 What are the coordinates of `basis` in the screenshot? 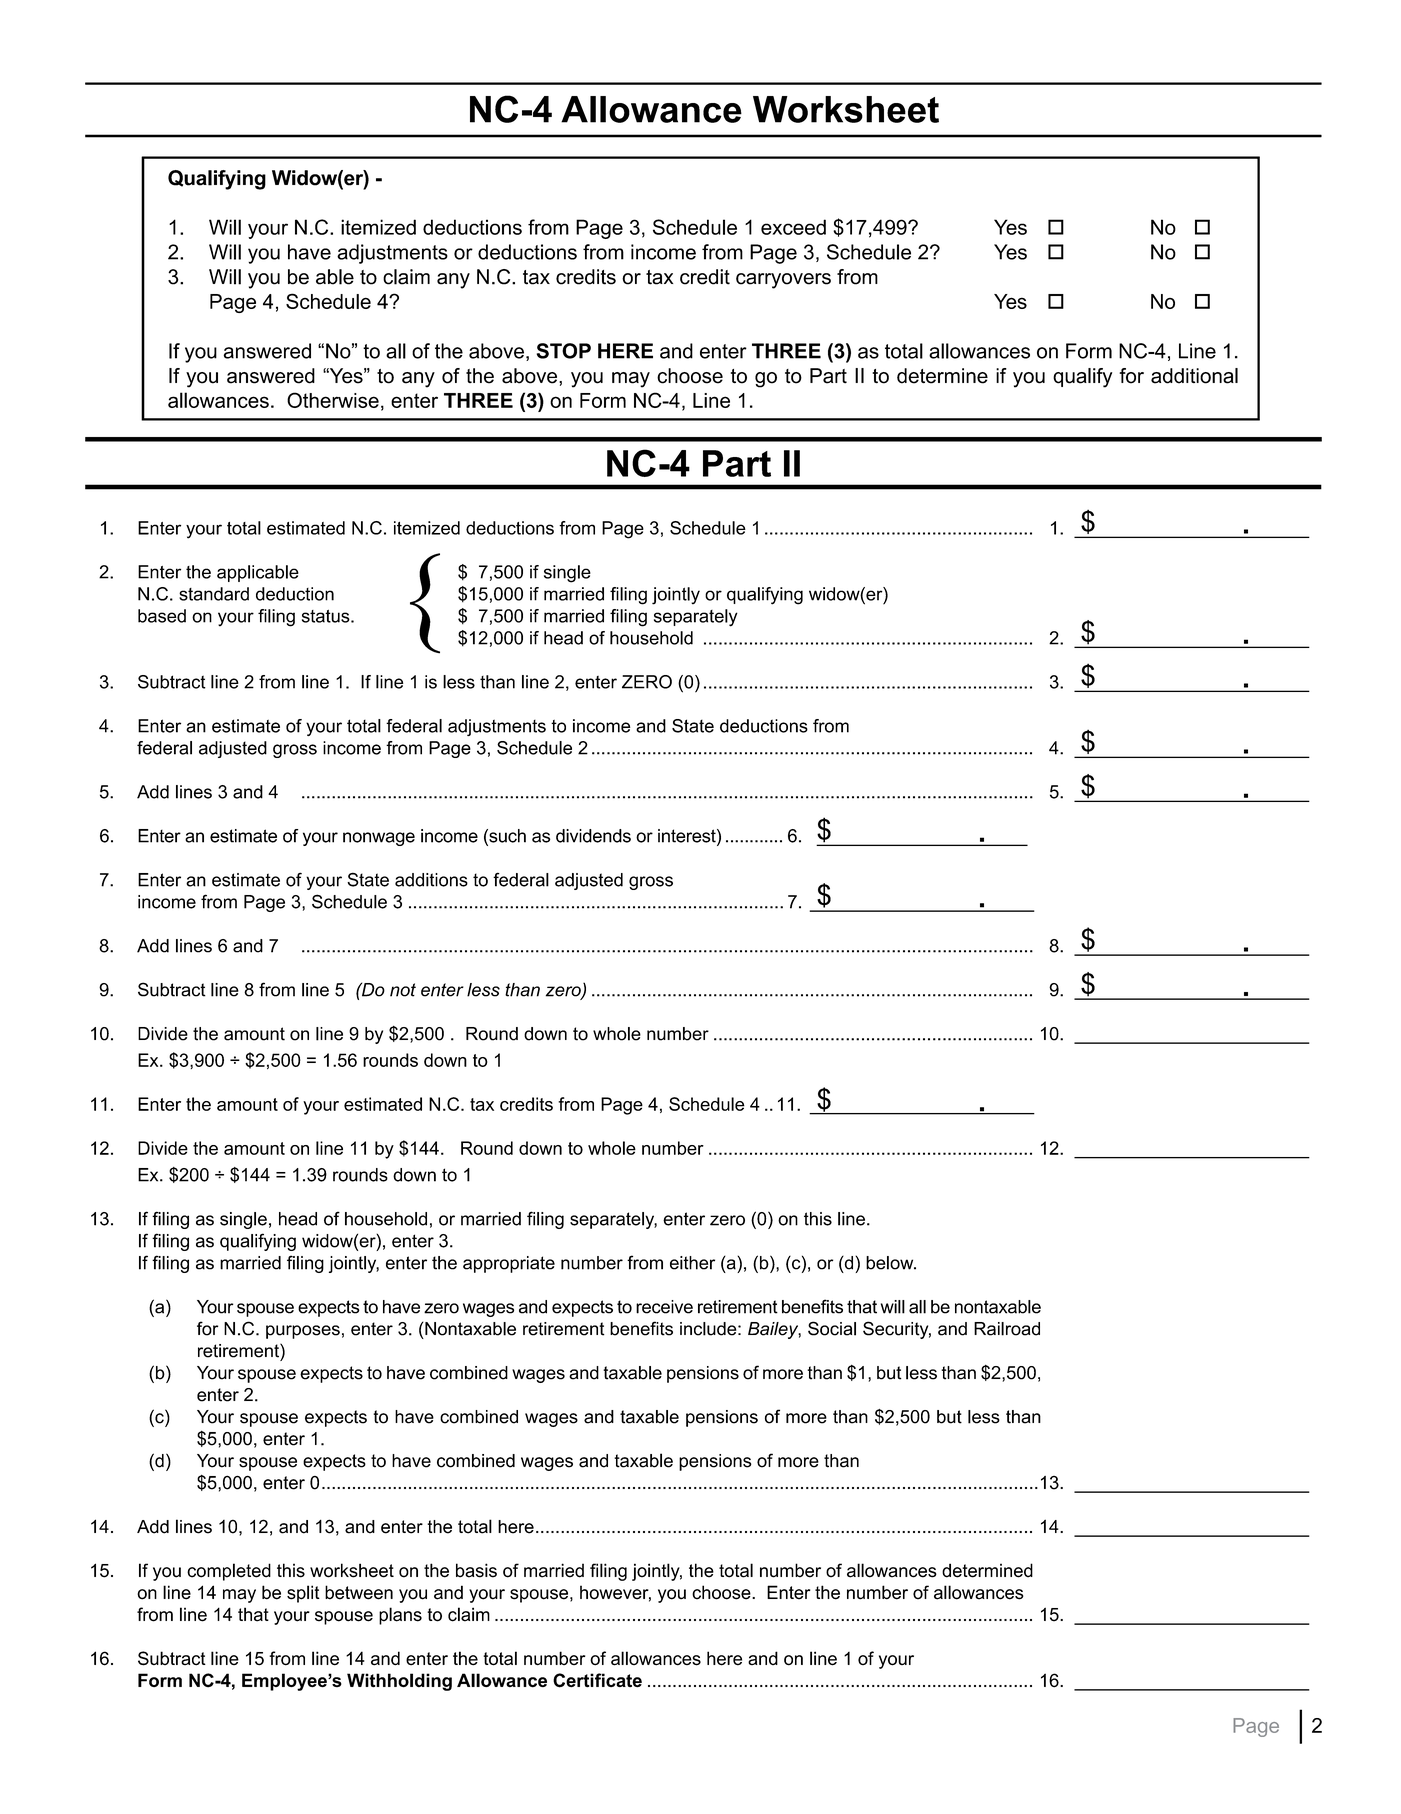 It's located at (476, 1570).
